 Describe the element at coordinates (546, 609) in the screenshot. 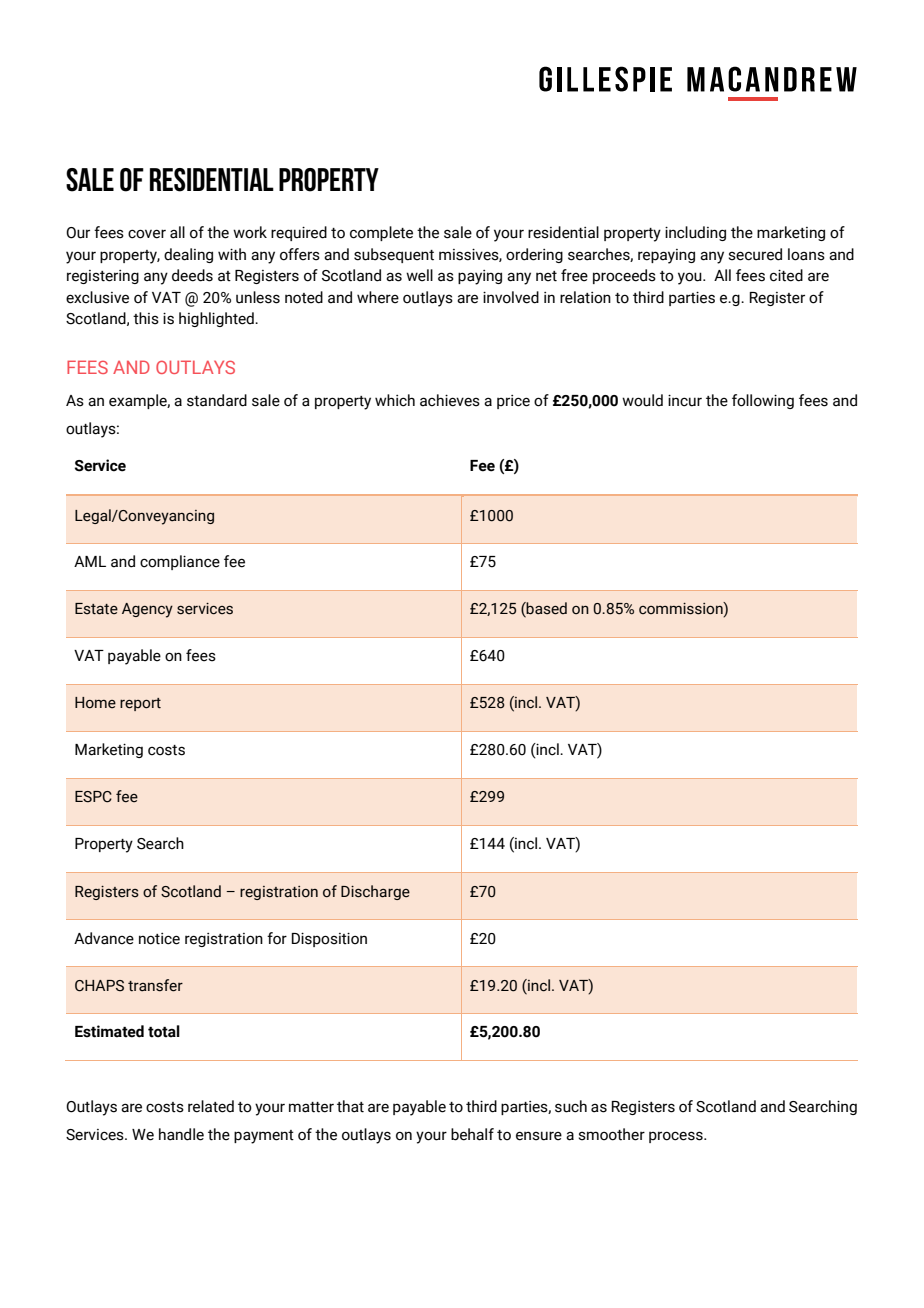

I see `based` at that location.
